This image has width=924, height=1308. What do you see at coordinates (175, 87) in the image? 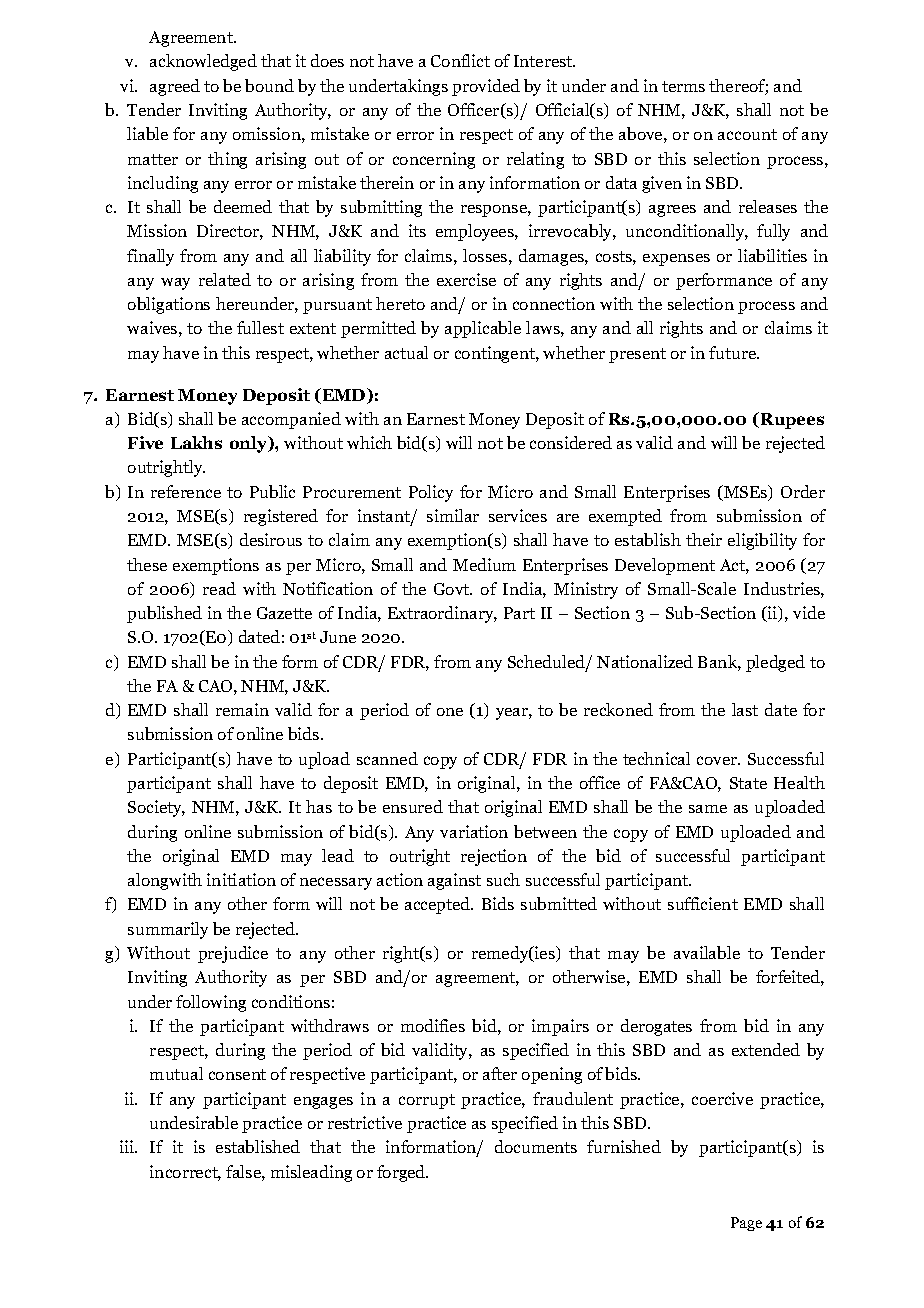
I see `agreed` at bounding box center [175, 87].
